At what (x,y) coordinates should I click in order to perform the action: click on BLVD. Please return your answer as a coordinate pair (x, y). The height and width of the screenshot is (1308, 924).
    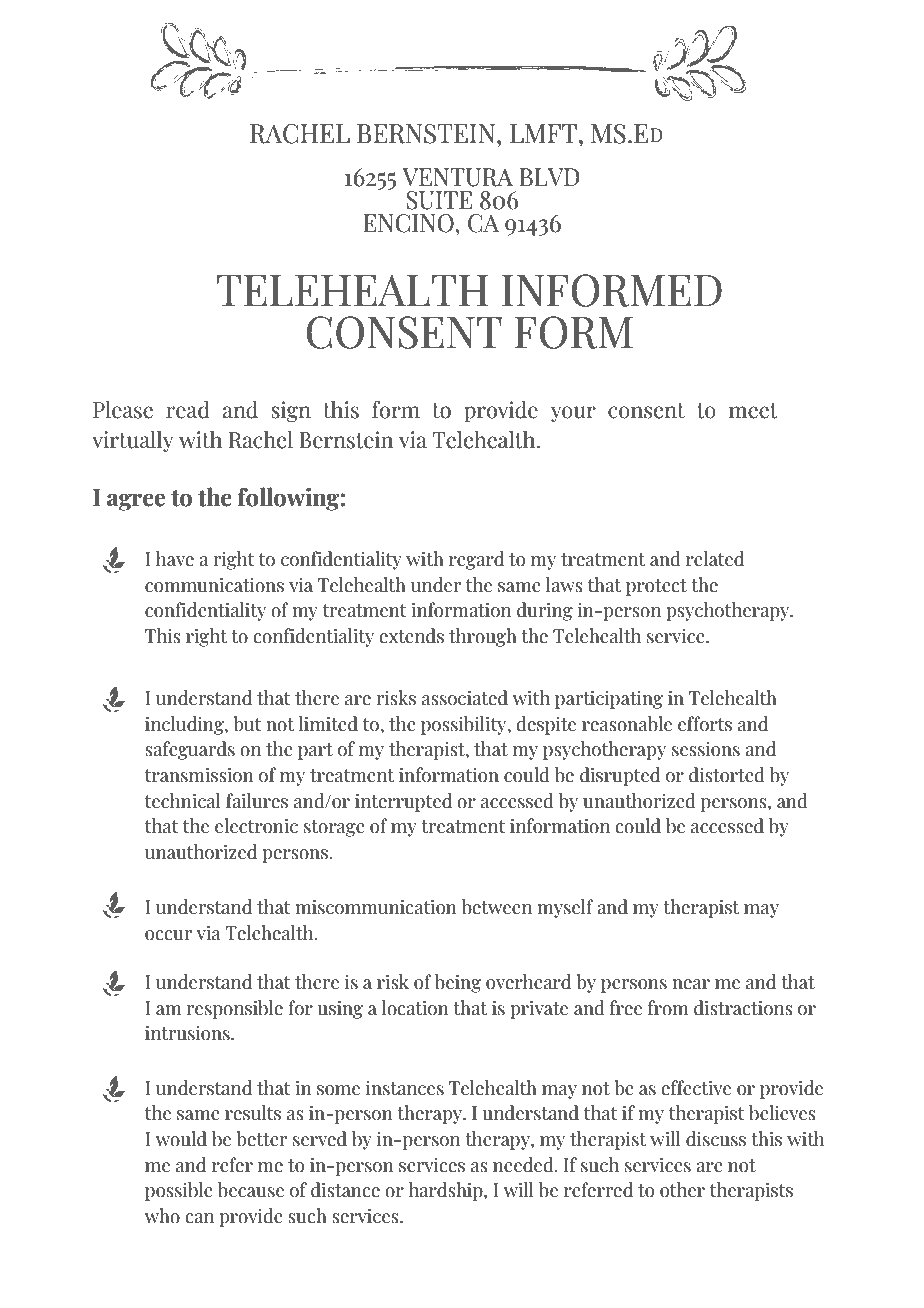
    Looking at the image, I should click on (550, 177).
